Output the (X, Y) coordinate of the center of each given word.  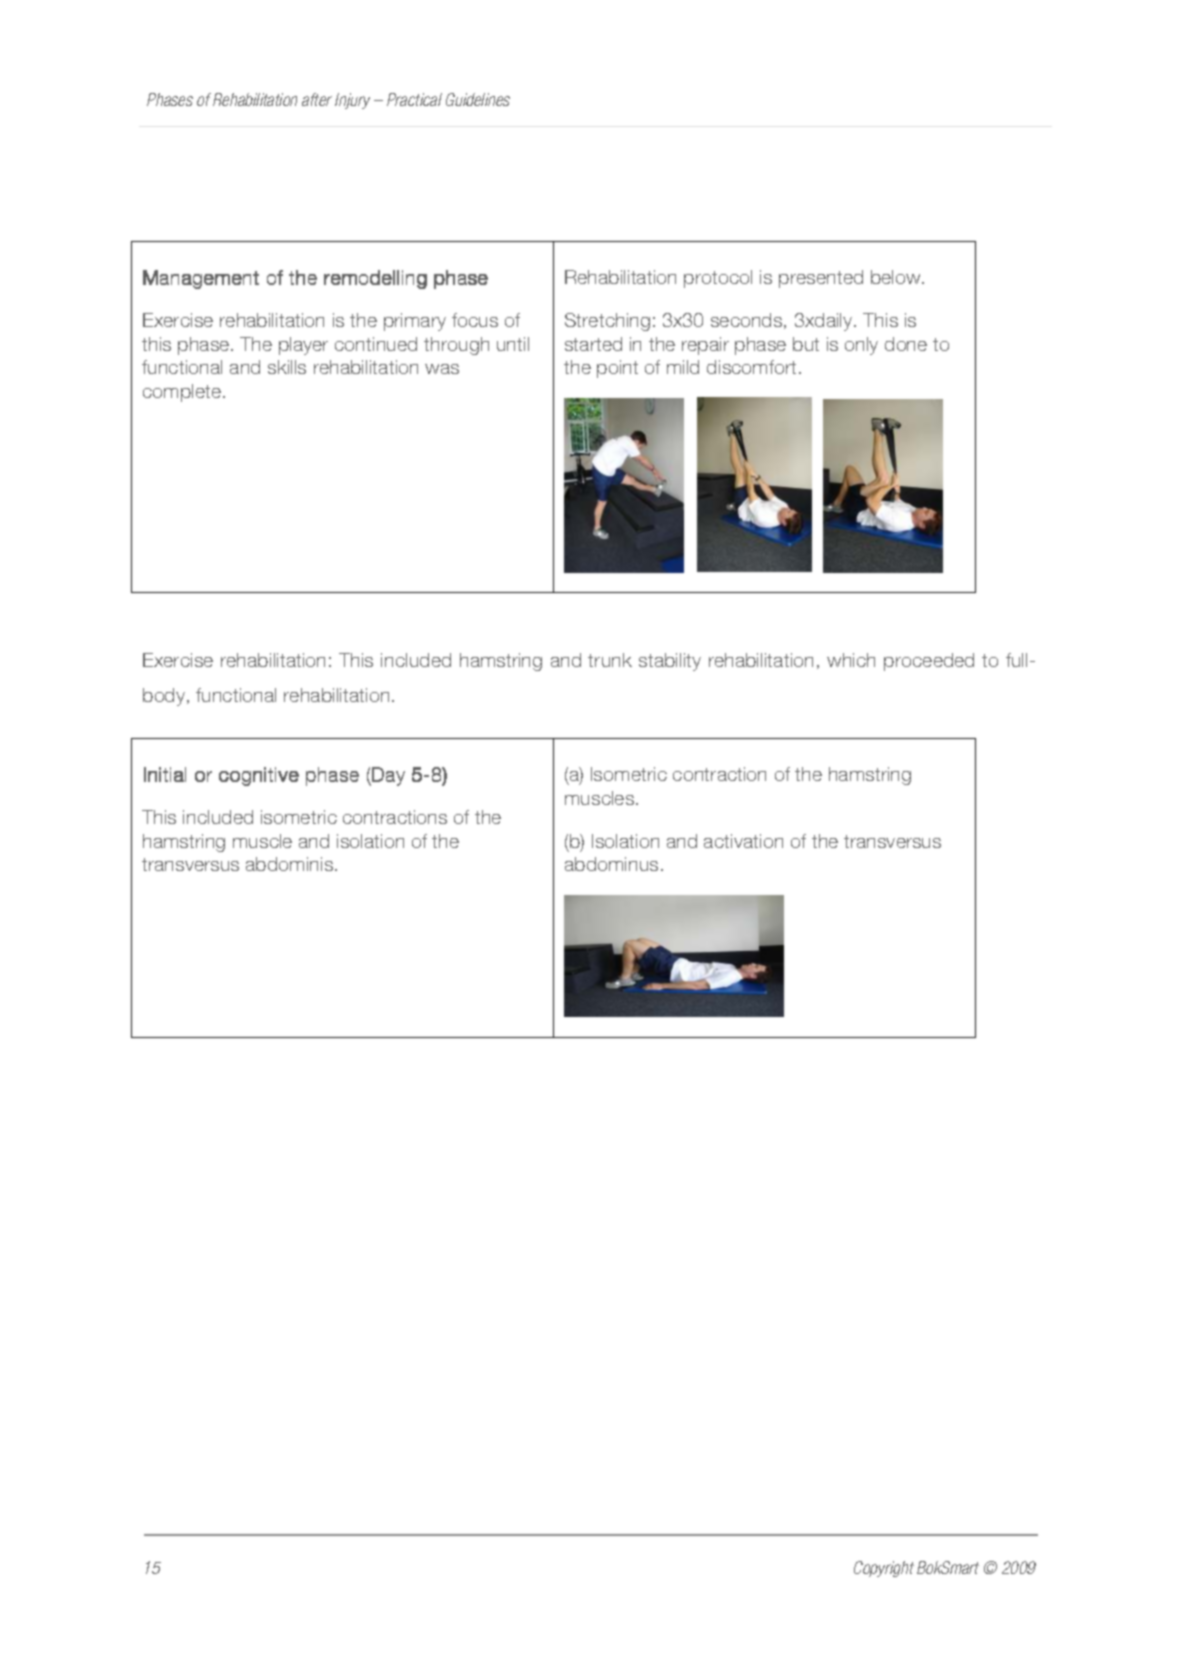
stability (670, 662)
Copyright (884, 1569)
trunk (610, 660)
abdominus (611, 864)
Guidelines (478, 99)
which (851, 660)
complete (183, 393)
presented (821, 279)
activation (743, 841)
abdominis (291, 864)
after (317, 99)
